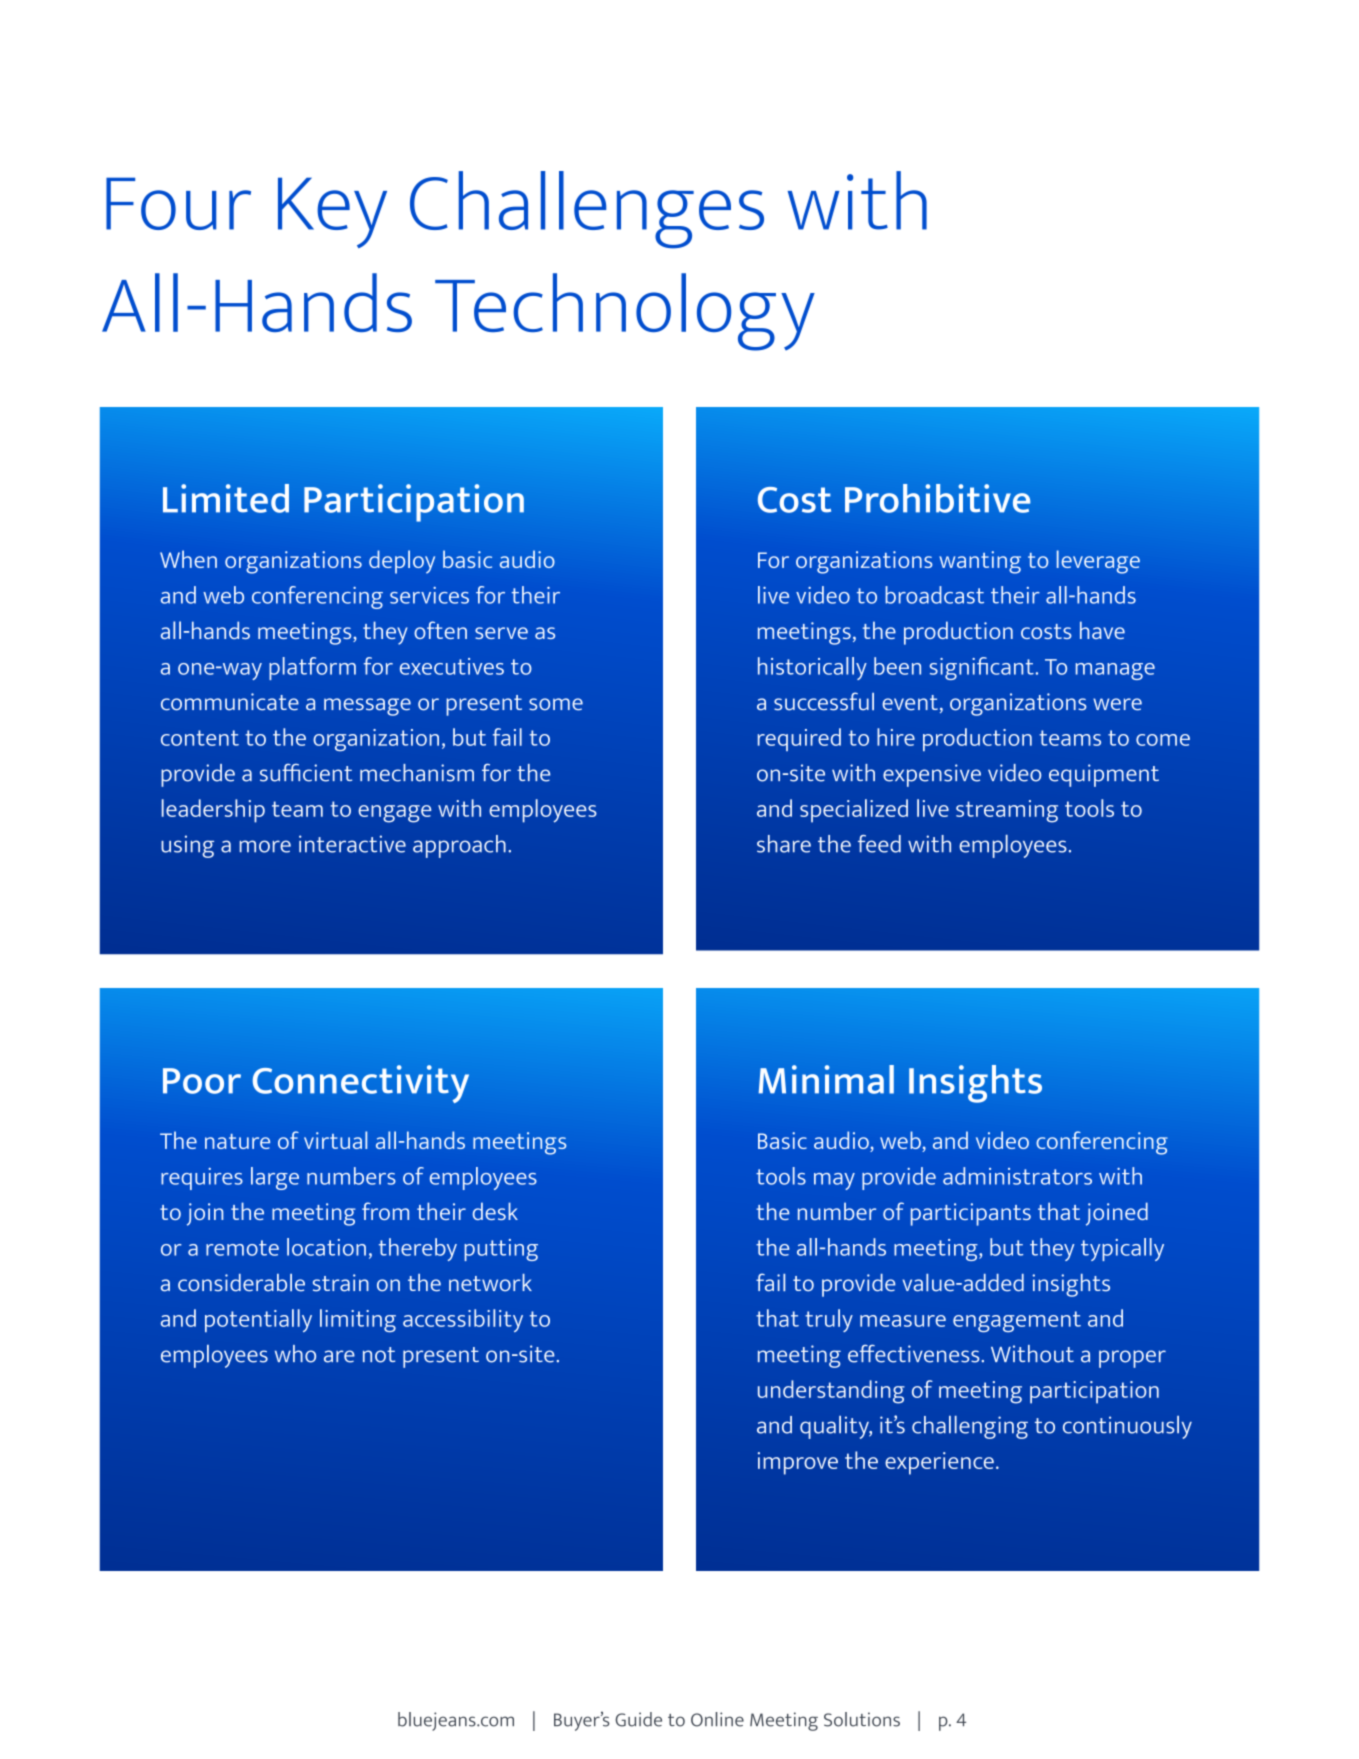 The image size is (1359, 1759). What do you see at coordinates (862, 1719) in the screenshot?
I see `Solutions` at bounding box center [862, 1719].
